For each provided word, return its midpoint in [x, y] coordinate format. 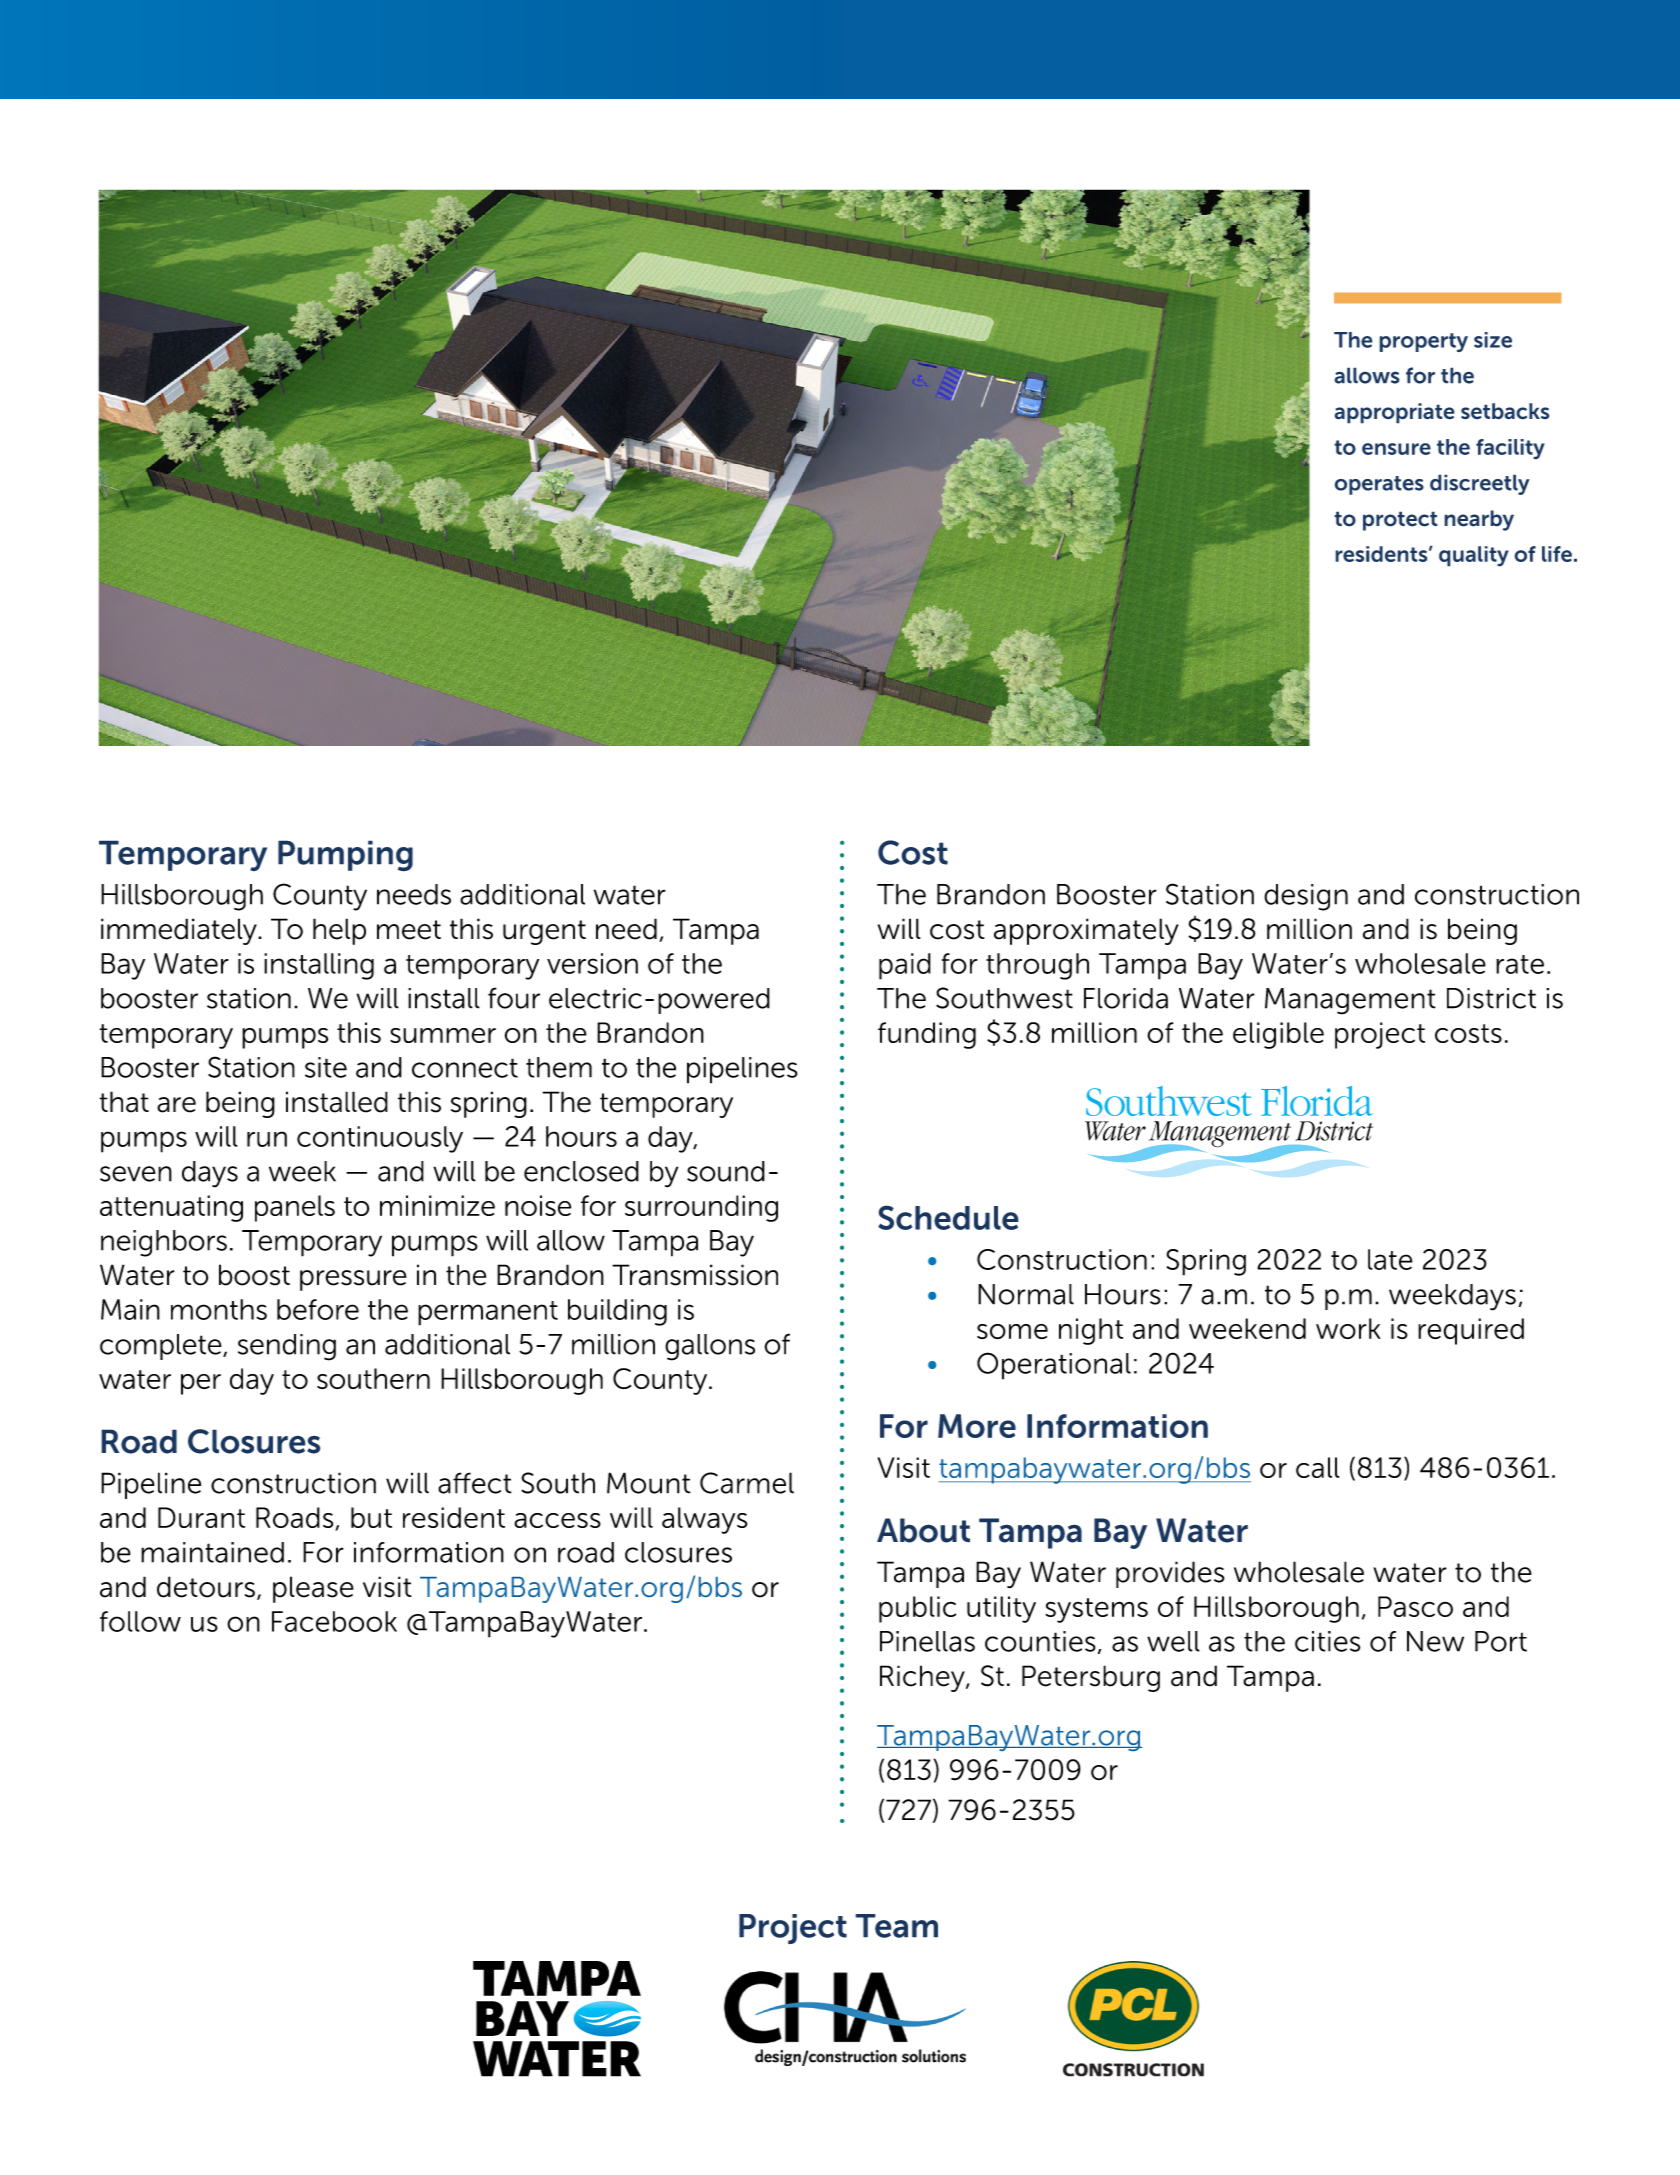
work [1348, 1328]
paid [905, 966]
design [1306, 897]
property [1423, 342]
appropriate [1394, 413]
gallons [710, 1347]
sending [287, 1347]
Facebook [334, 1621]
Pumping [345, 856]
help [339, 931]
